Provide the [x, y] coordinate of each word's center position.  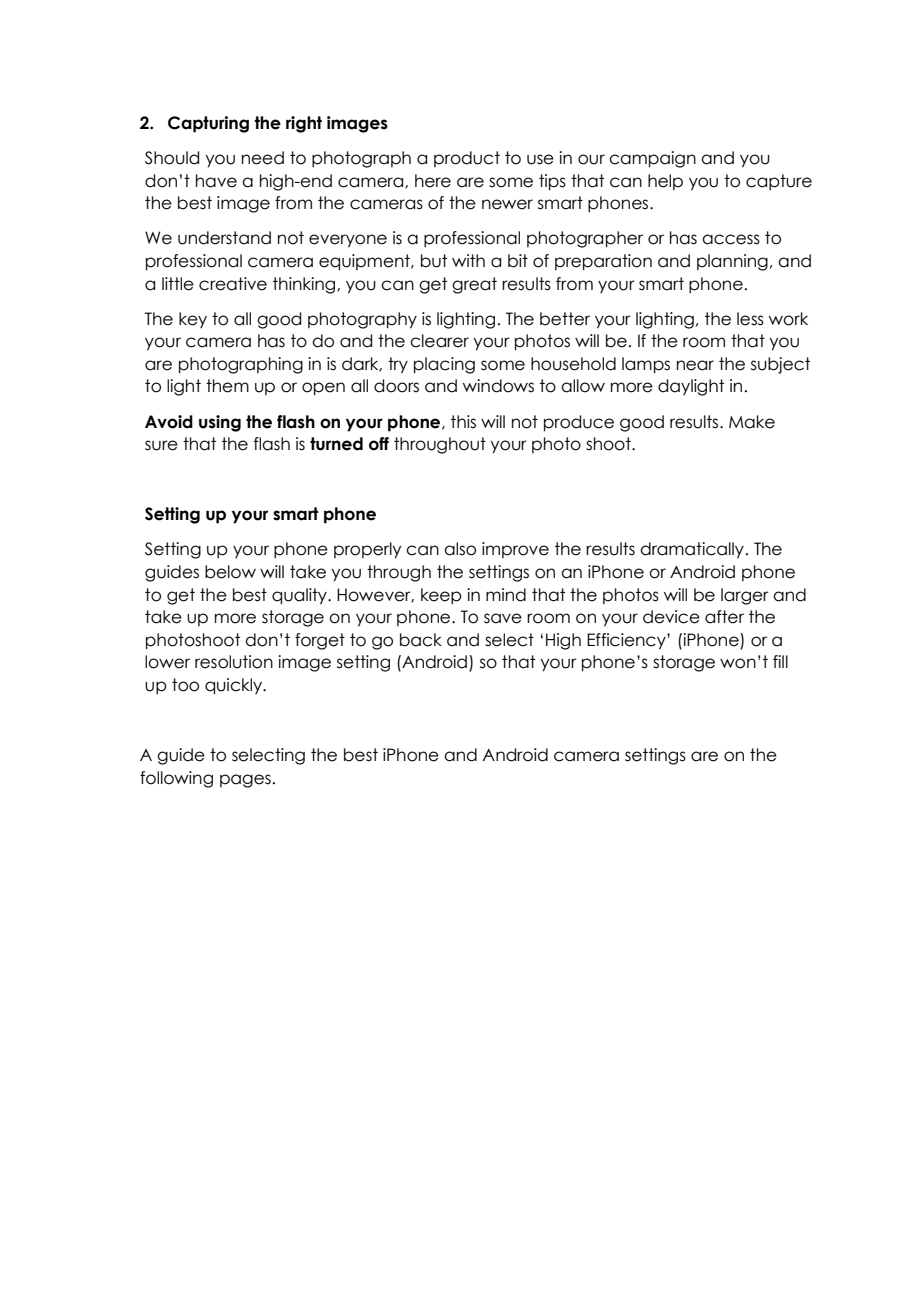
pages [245, 781]
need [263, 158]
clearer [439, 341]
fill [780, 661]
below [230, 572]
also [460, 549]
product [467, 159]
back [421, 640]
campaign [652, 159]
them [227, 386]
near [695, 365]
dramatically [692, 550]
